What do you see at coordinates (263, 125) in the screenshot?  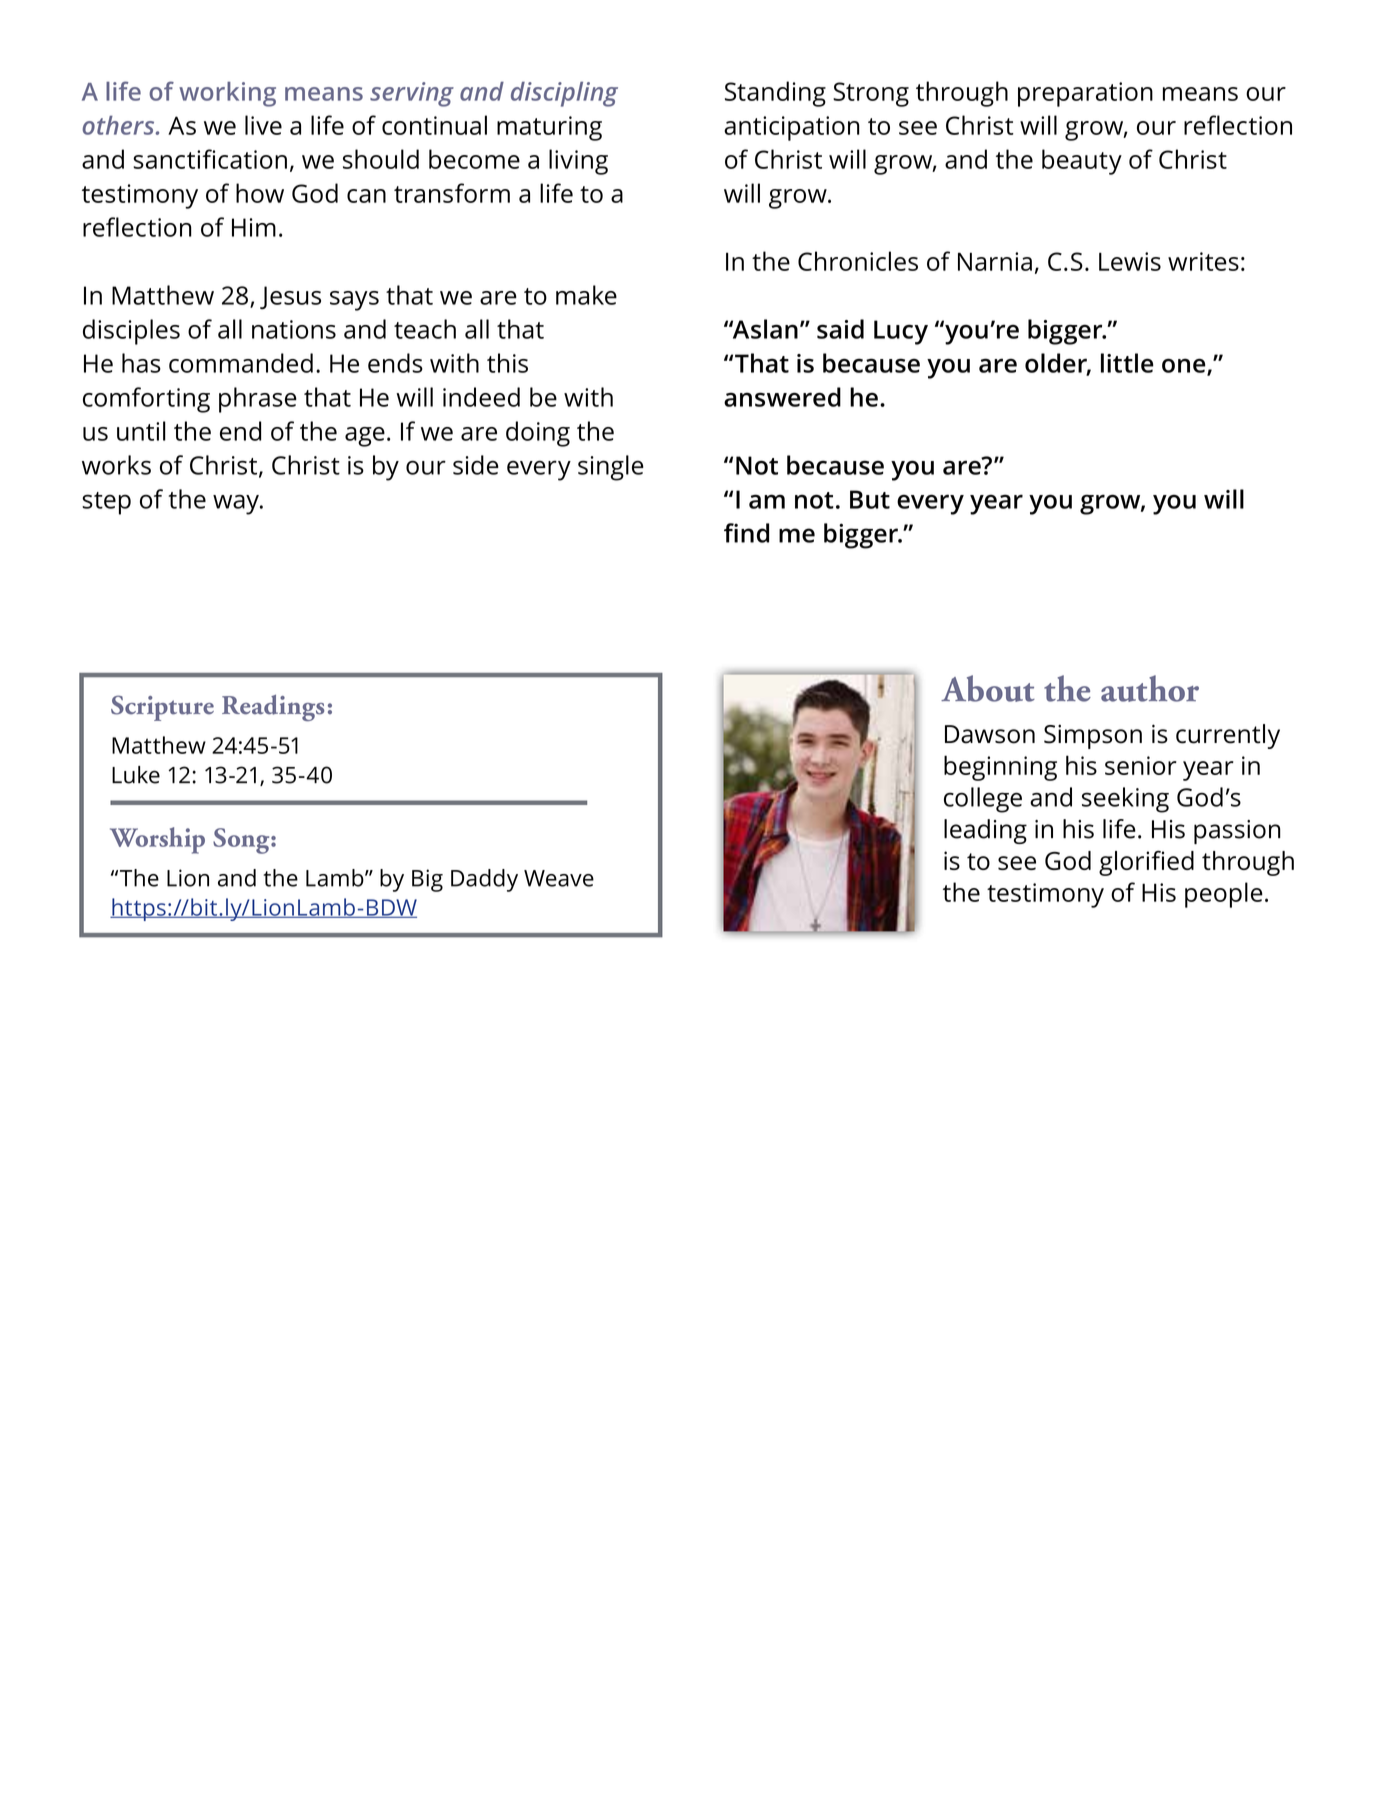 I see `live` at bounding box center [263, 125].
